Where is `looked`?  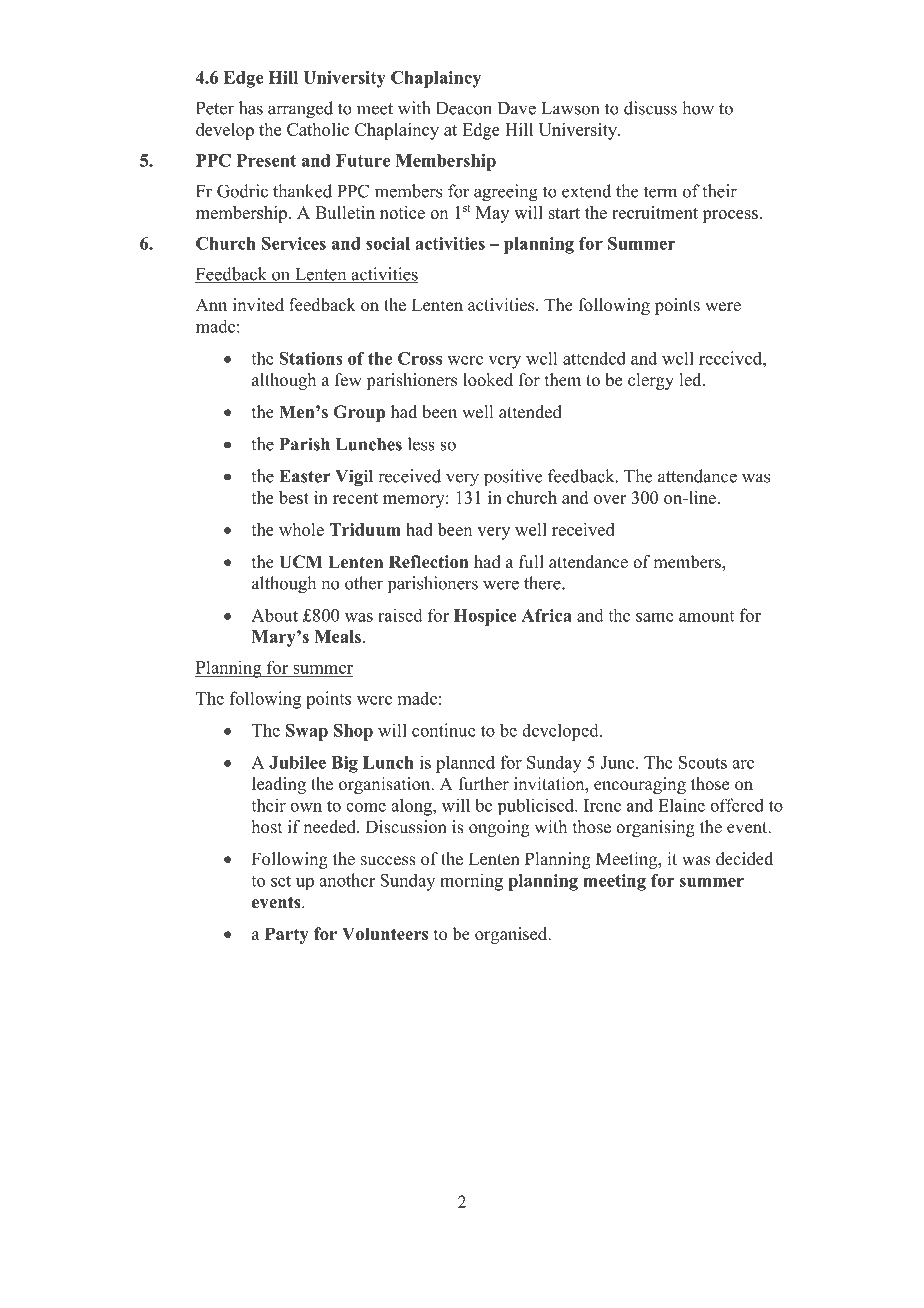
looked is located at coordinates (488, 380).
